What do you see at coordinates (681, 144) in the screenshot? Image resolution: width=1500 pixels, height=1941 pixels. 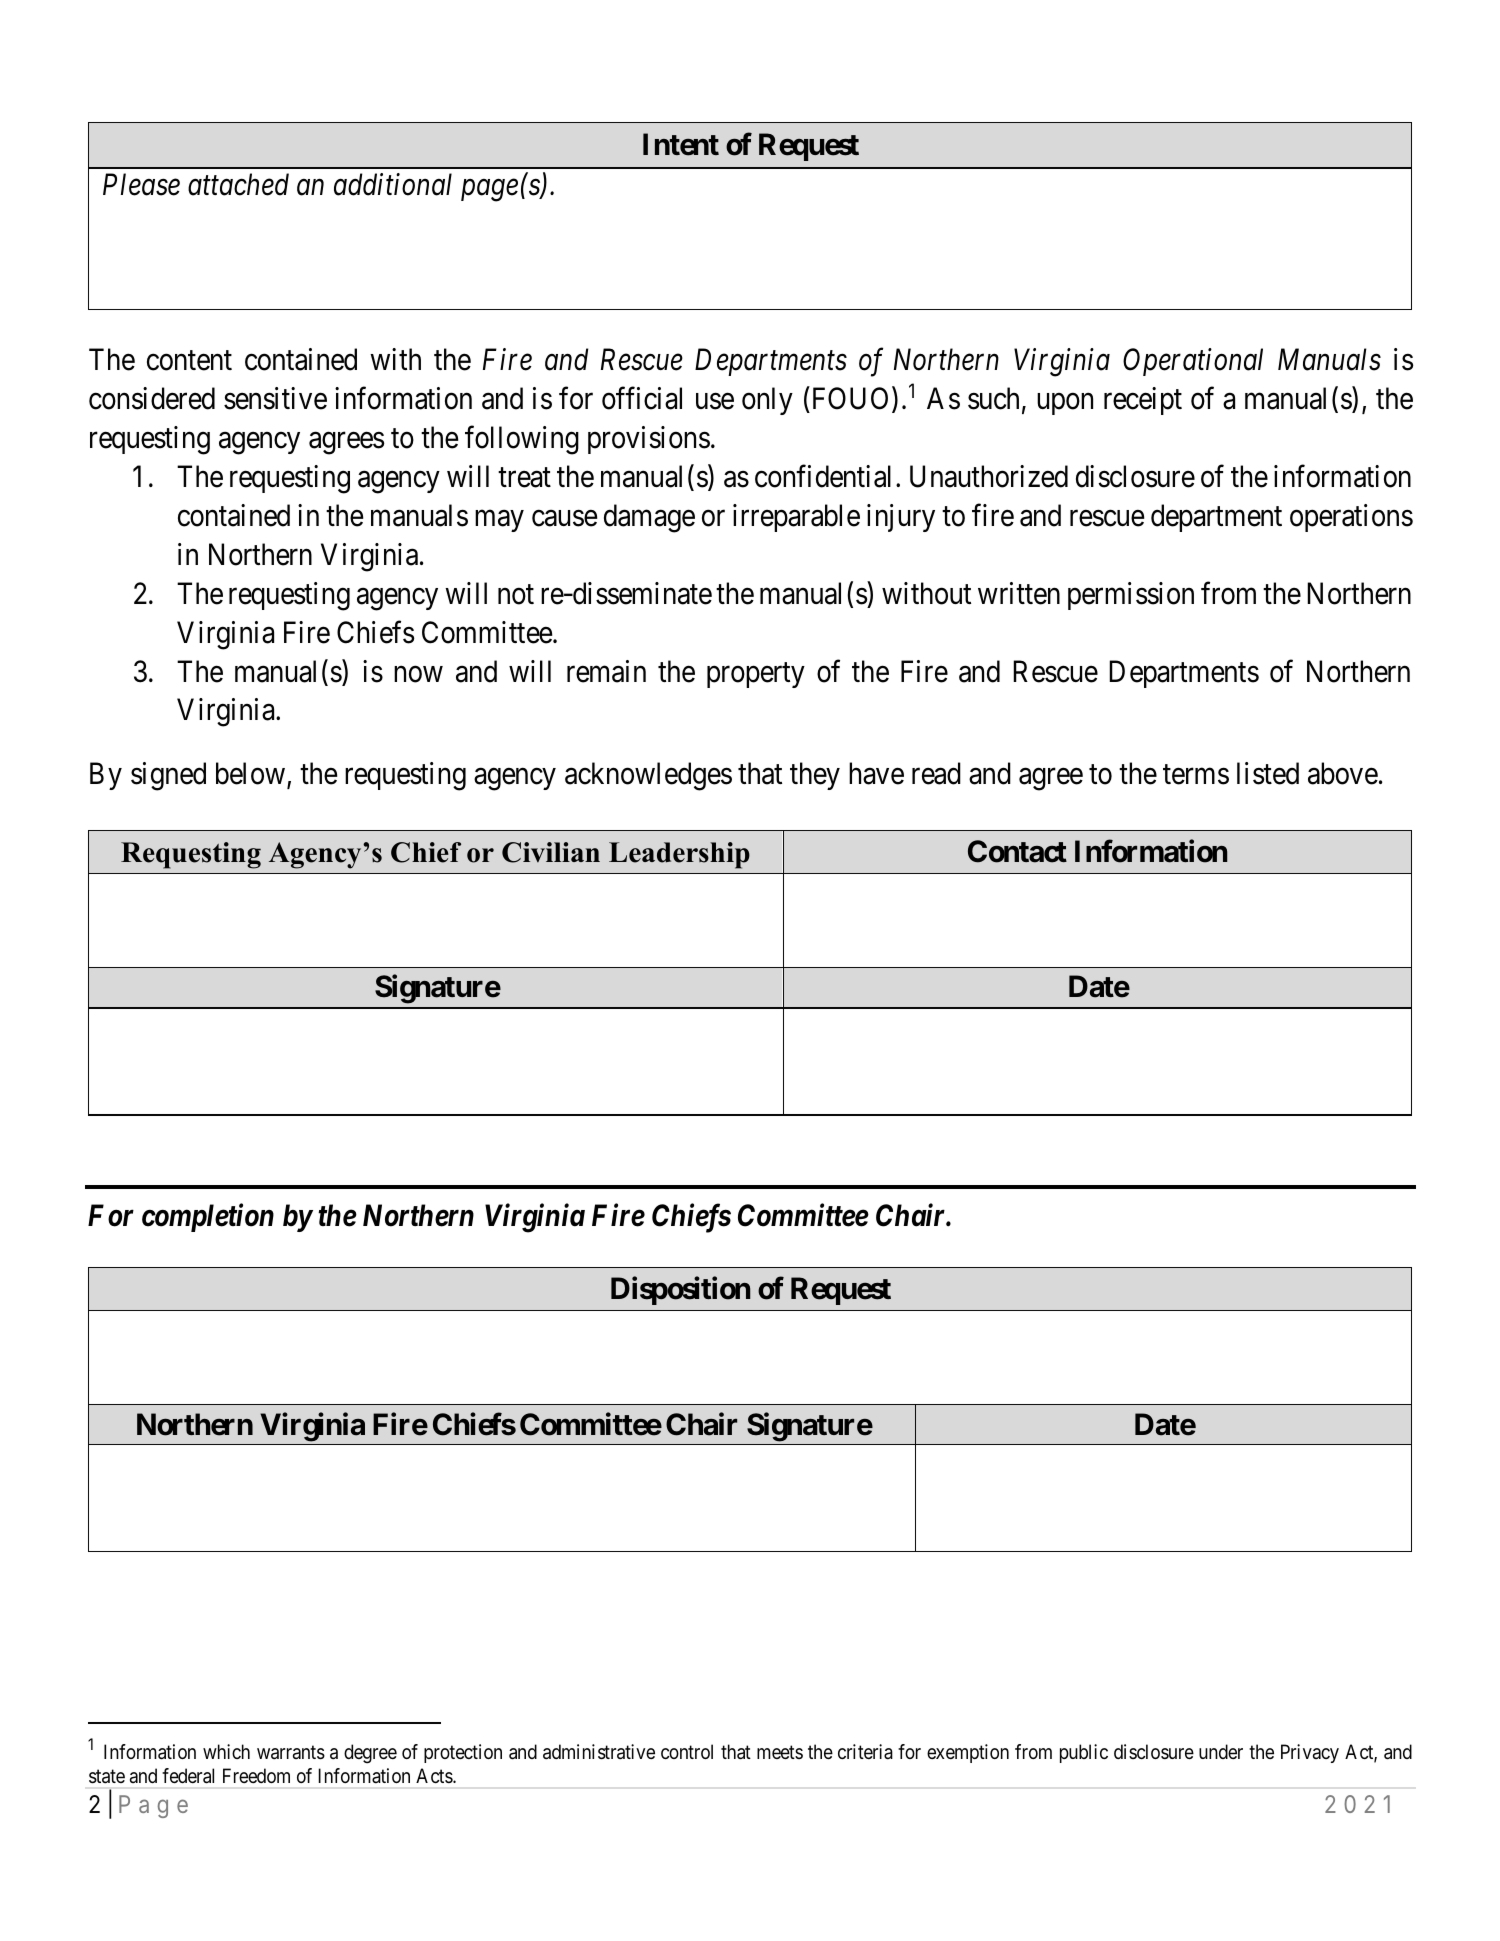 I see `Intent` at bounding box center [681, 144].
